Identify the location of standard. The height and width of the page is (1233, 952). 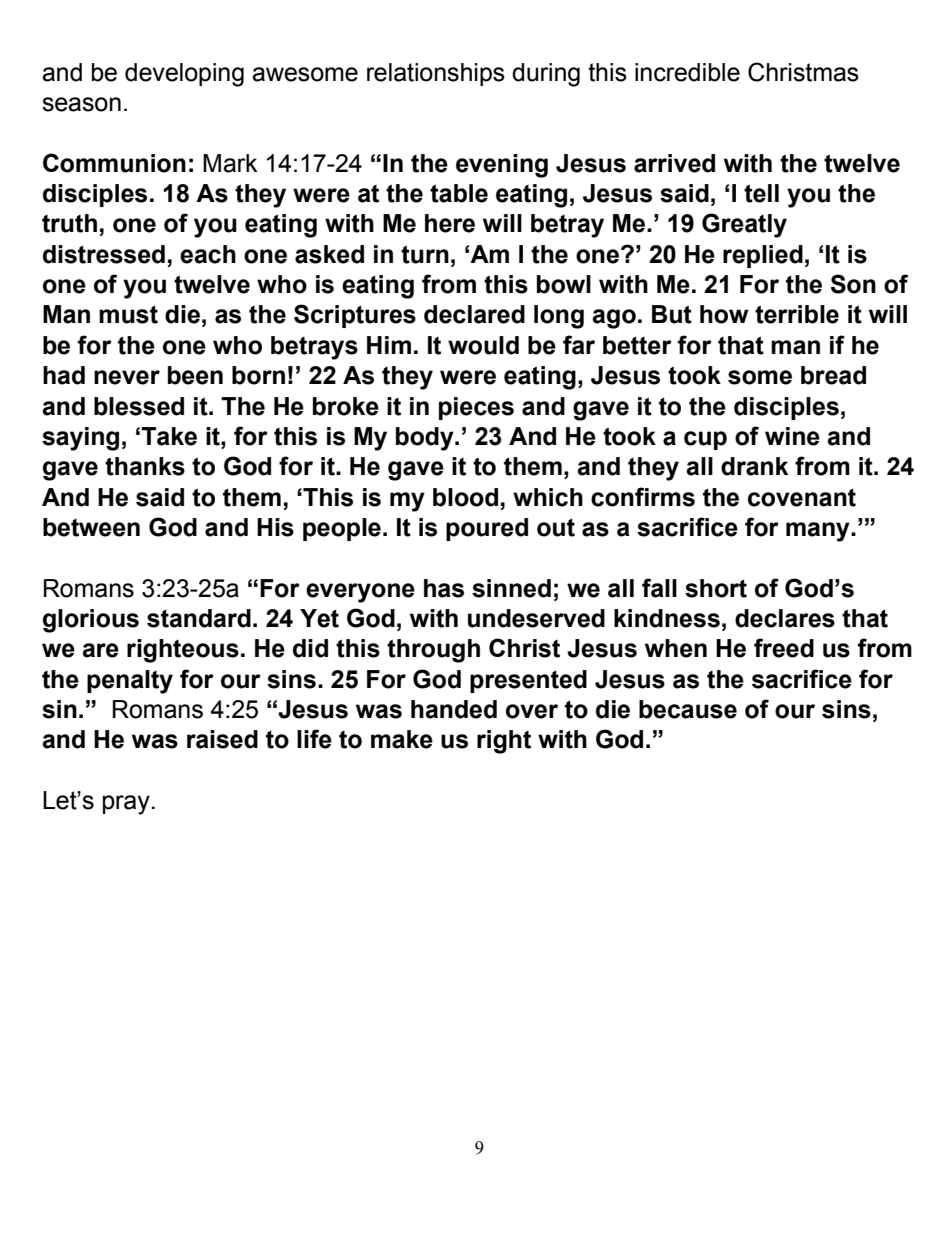
(199, 618).
